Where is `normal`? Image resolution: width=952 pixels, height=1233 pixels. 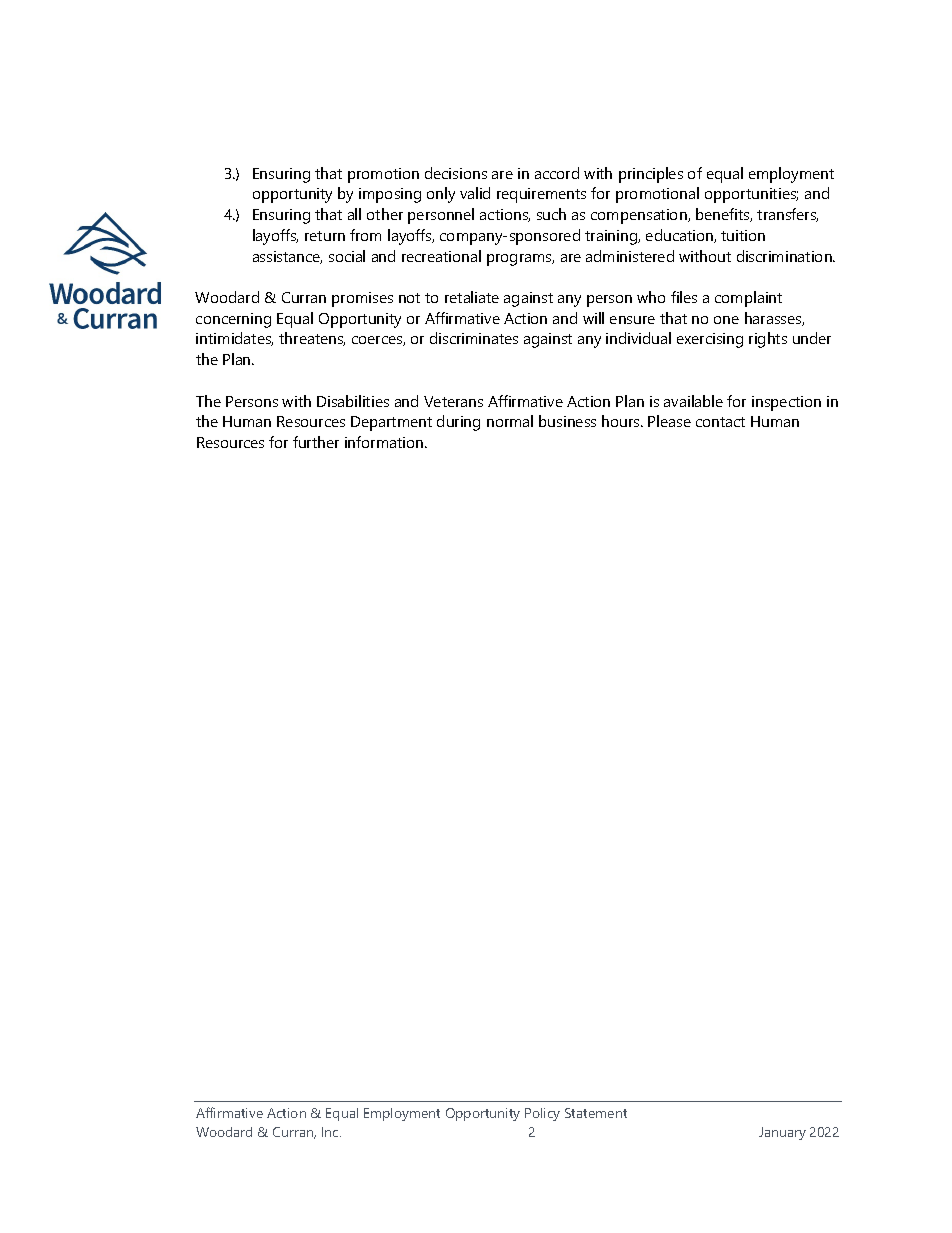 normal is located at coordinates (510, 421).
